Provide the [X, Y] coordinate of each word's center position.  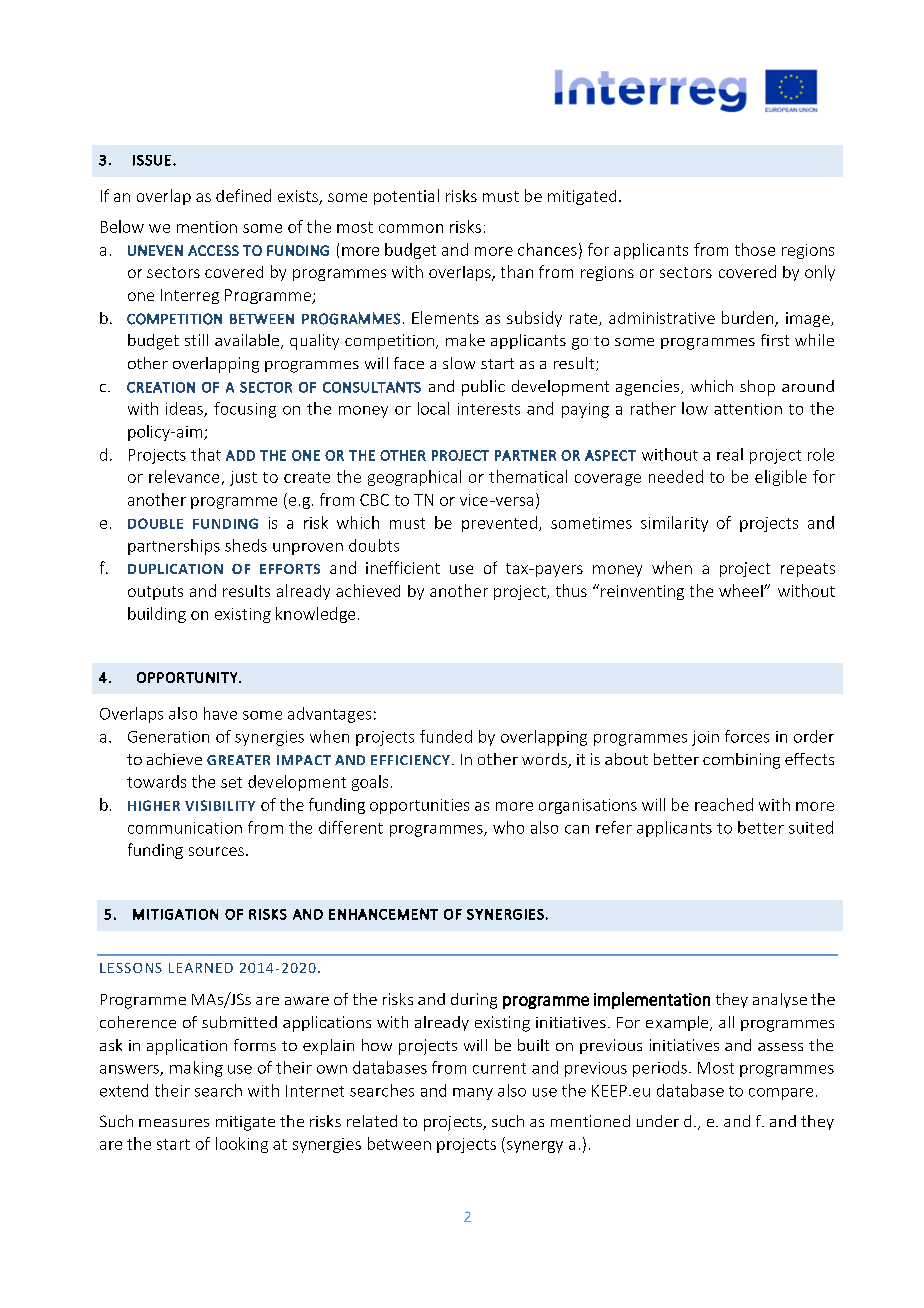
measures [174, 1123]
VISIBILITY [220, 805]
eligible [781, 478]
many [473, 1094]
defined [243, 195]
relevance [184, 476]
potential [406, 197]
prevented [499, 524]
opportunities [419, 806]
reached [724, 804]
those [755, 249]
